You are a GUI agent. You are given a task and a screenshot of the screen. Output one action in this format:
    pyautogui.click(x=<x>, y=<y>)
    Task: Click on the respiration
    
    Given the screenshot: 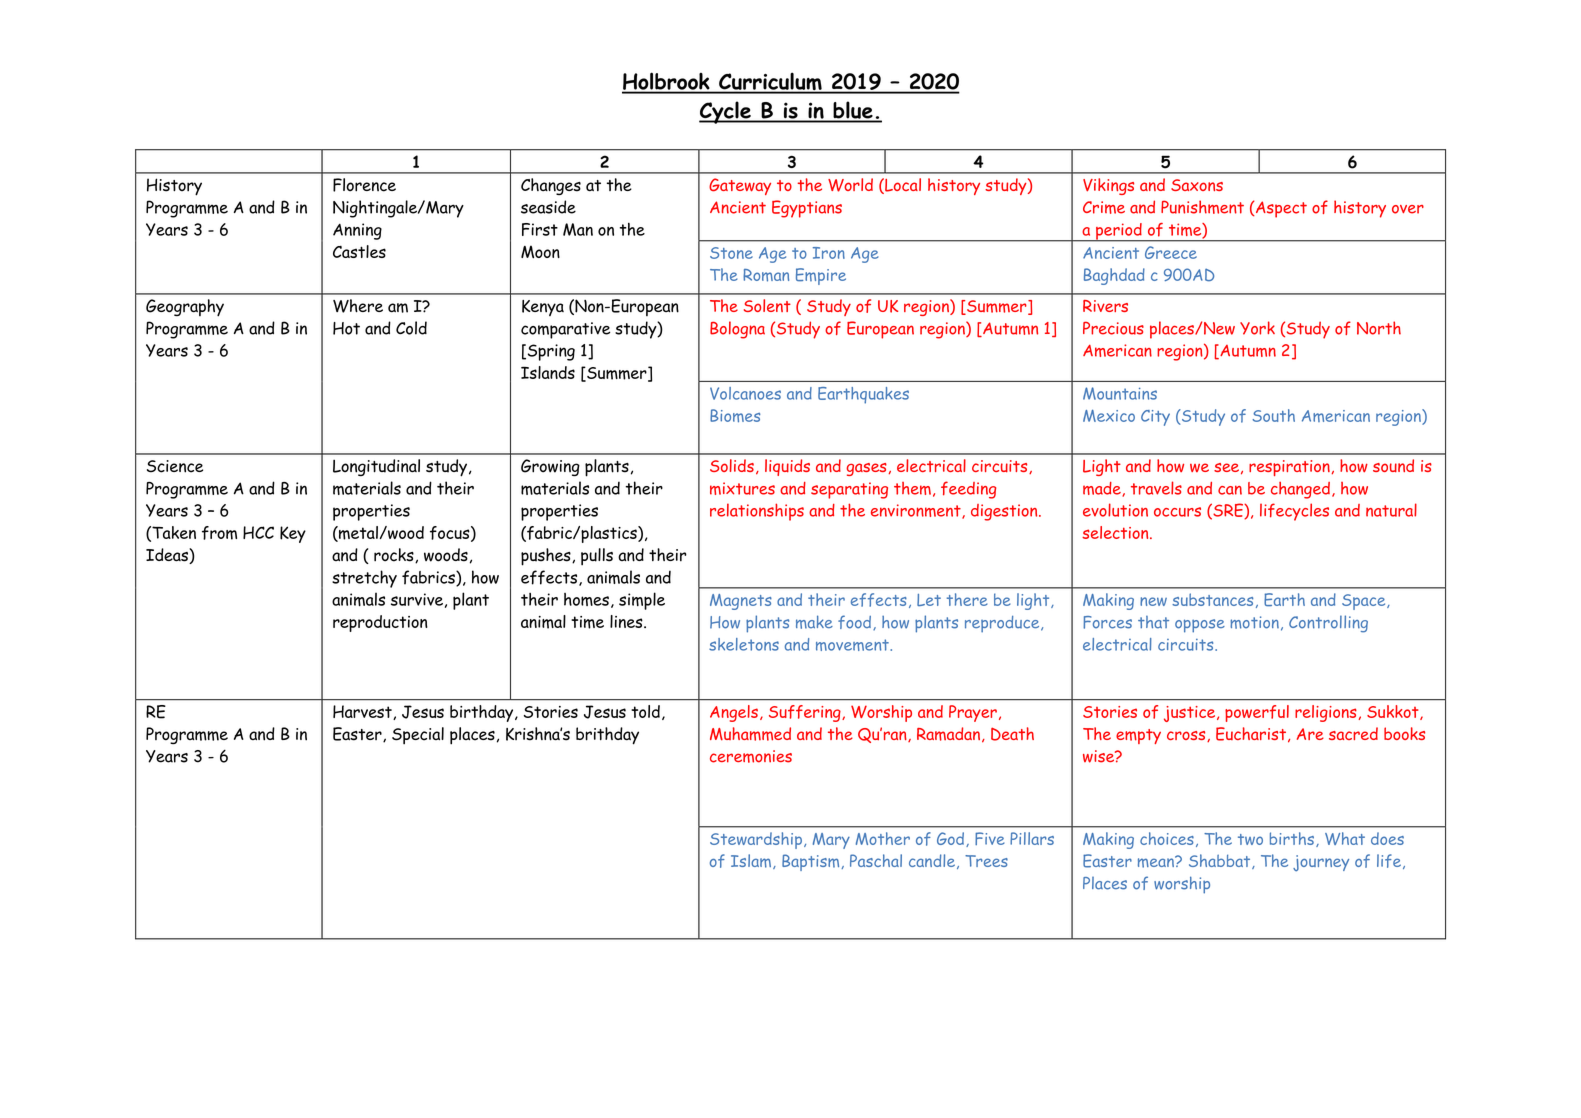 What is the action you would take?
    pyautogui.click(x=1289, y=468)
